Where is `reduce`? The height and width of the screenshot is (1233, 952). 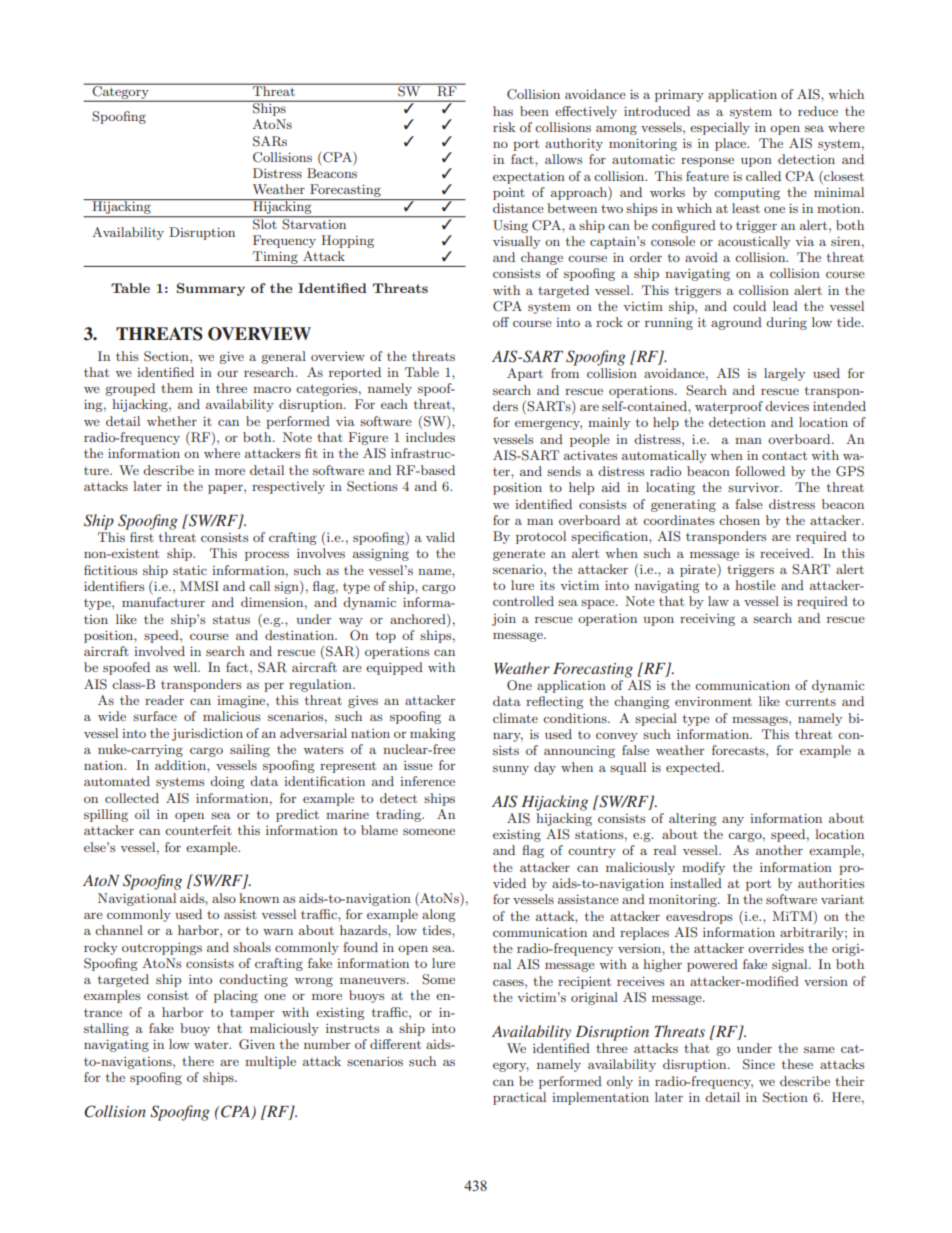 reduce is located at coordinates (818, 111).
